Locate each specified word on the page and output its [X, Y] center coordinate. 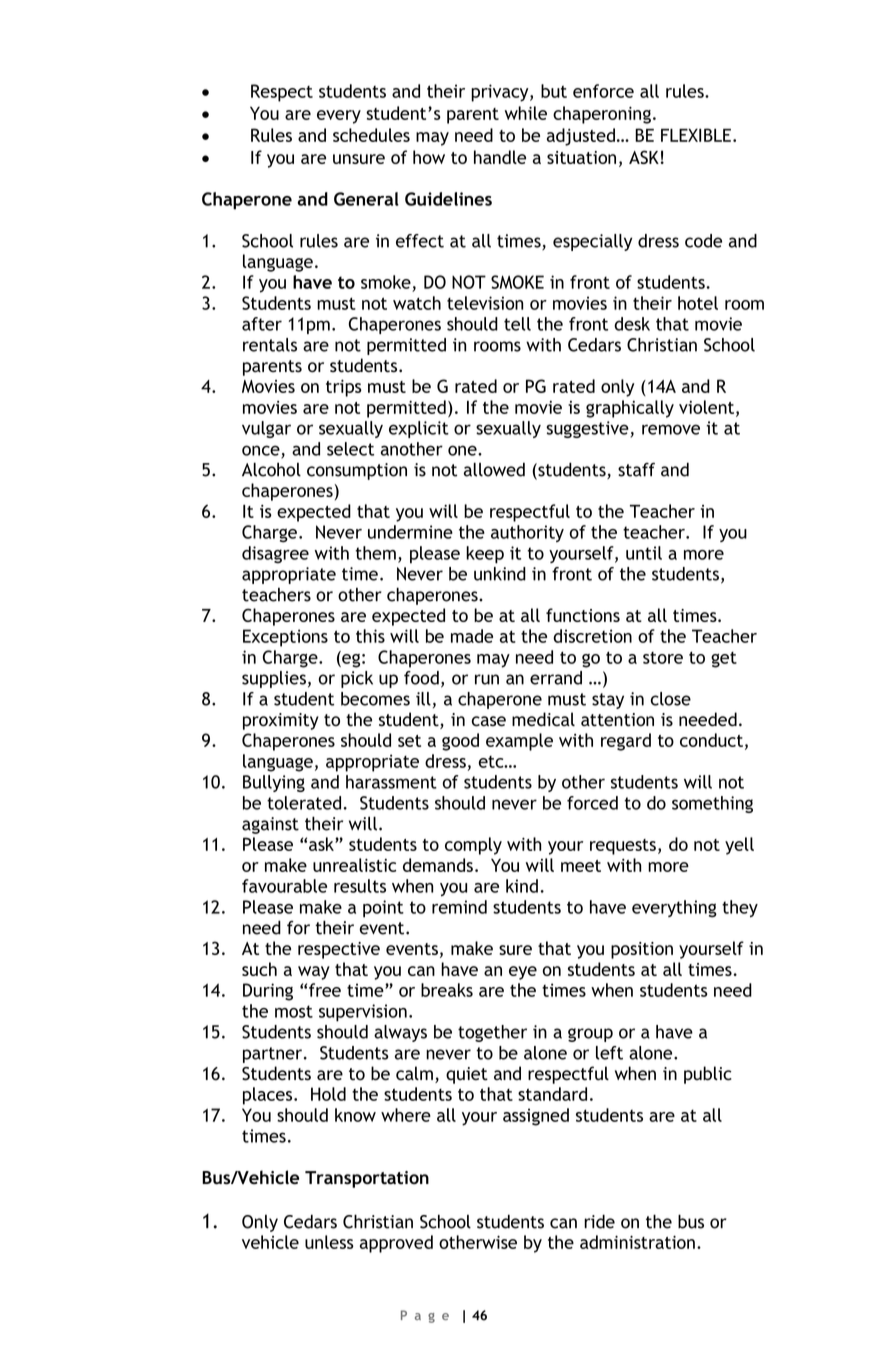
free [325, 990]
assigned [536, 1117]
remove [671, 429]
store [663, 658]
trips [344, 388]
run [487, 679]
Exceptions [285, 638]
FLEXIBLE [696, 135]
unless [329, 1242]
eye [523, 973]
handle [500, 157]
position [642, 950]
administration [637, 1242]
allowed [494, 469]
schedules [371, 135]
